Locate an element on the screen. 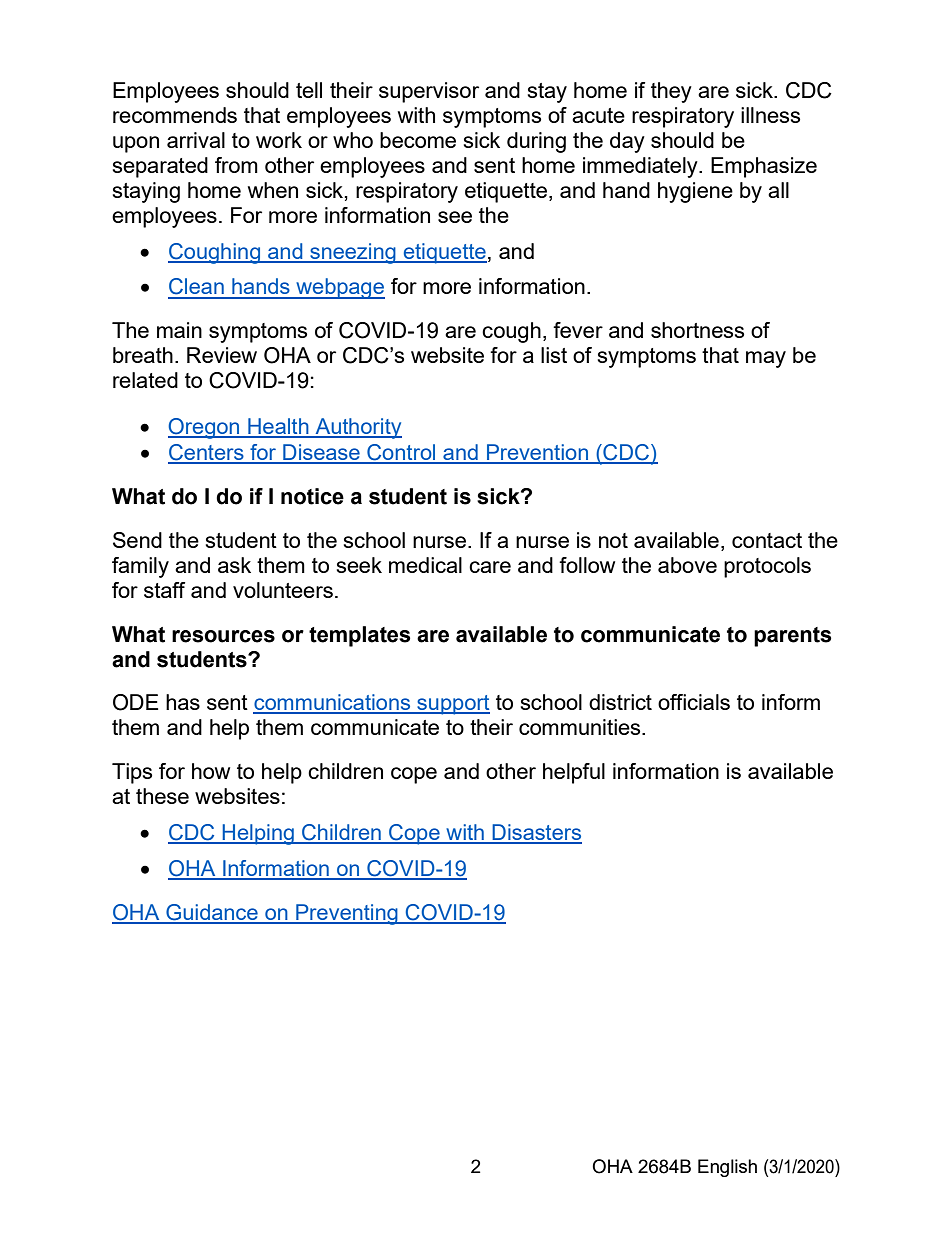  Preventing is located at coordinates (347, 914).
